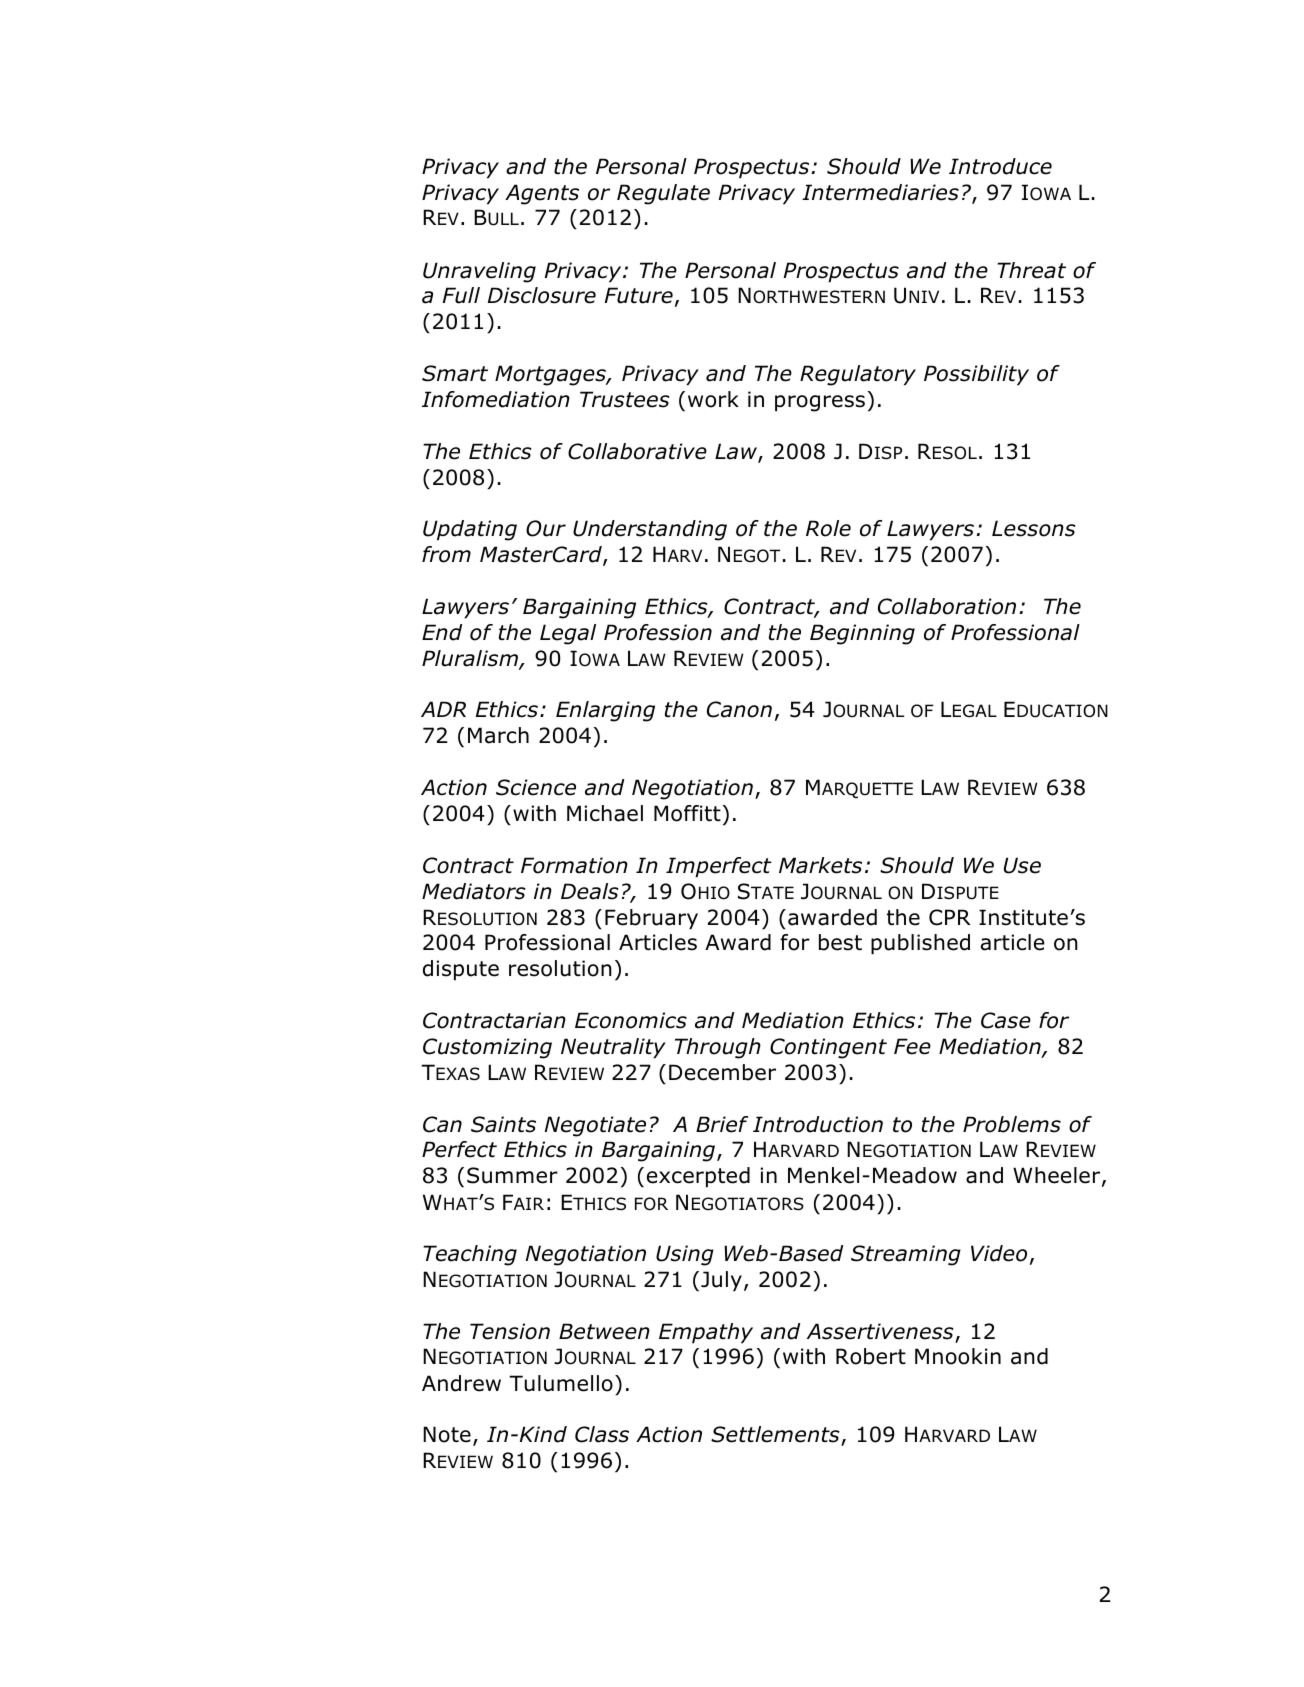 The height and width of the screenshot is (1687, 1304). What do you see at coordinates (650, 530) in the screenshot?
I see `Understanding` at bounding box center [650, 530].
